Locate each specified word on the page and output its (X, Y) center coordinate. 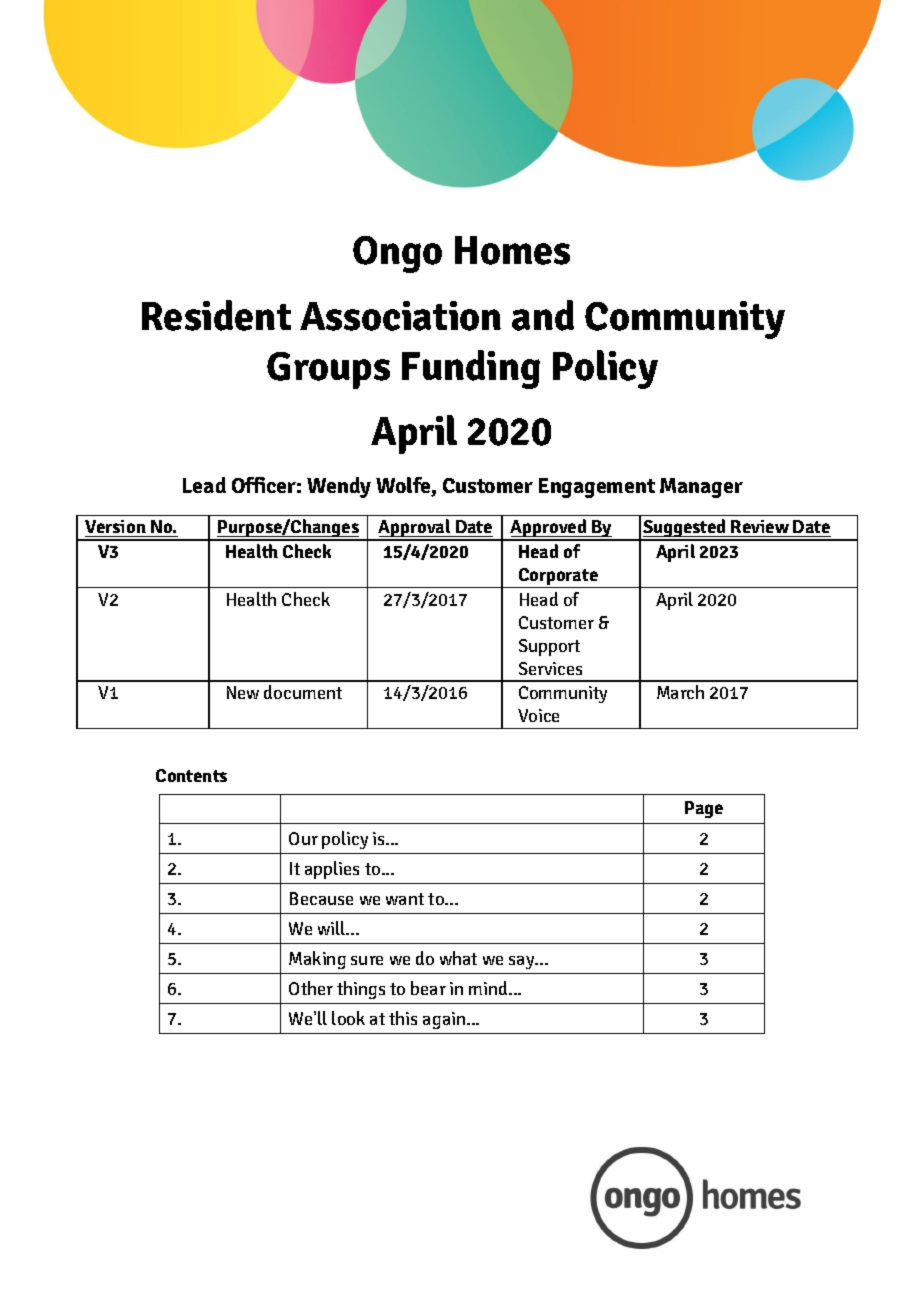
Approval (415, 529)
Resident (216, 315)
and (543, 315)
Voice (538, 715)
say (523, 962)
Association (400, 316)
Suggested (685, 529)
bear (428, 988)
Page (704, 809)
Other (311, 988)
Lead (204, 485)
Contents (191, 775)
